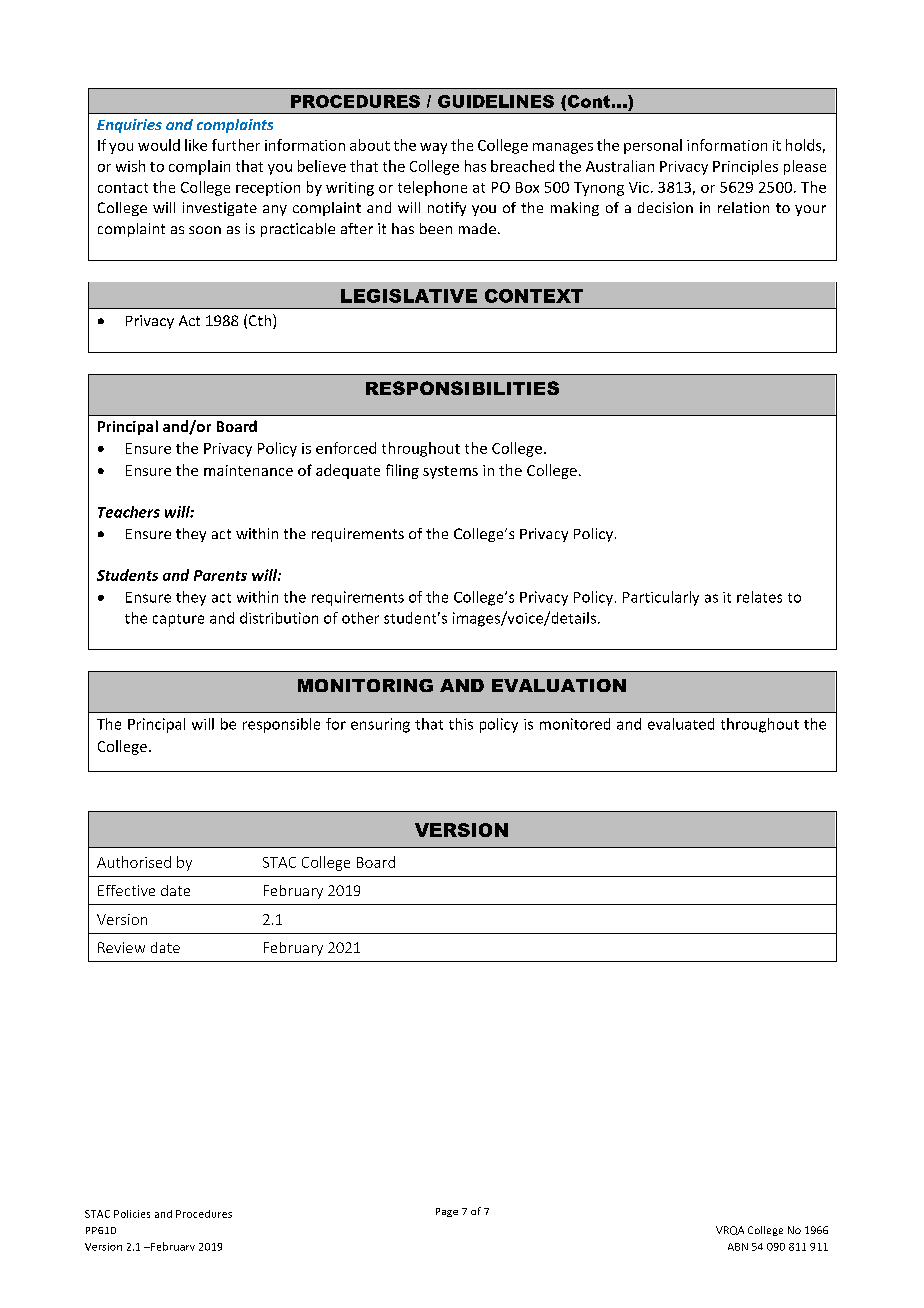  Describe the element at coordinates (196, 145) in the screenshot. I see `like` at that location.
